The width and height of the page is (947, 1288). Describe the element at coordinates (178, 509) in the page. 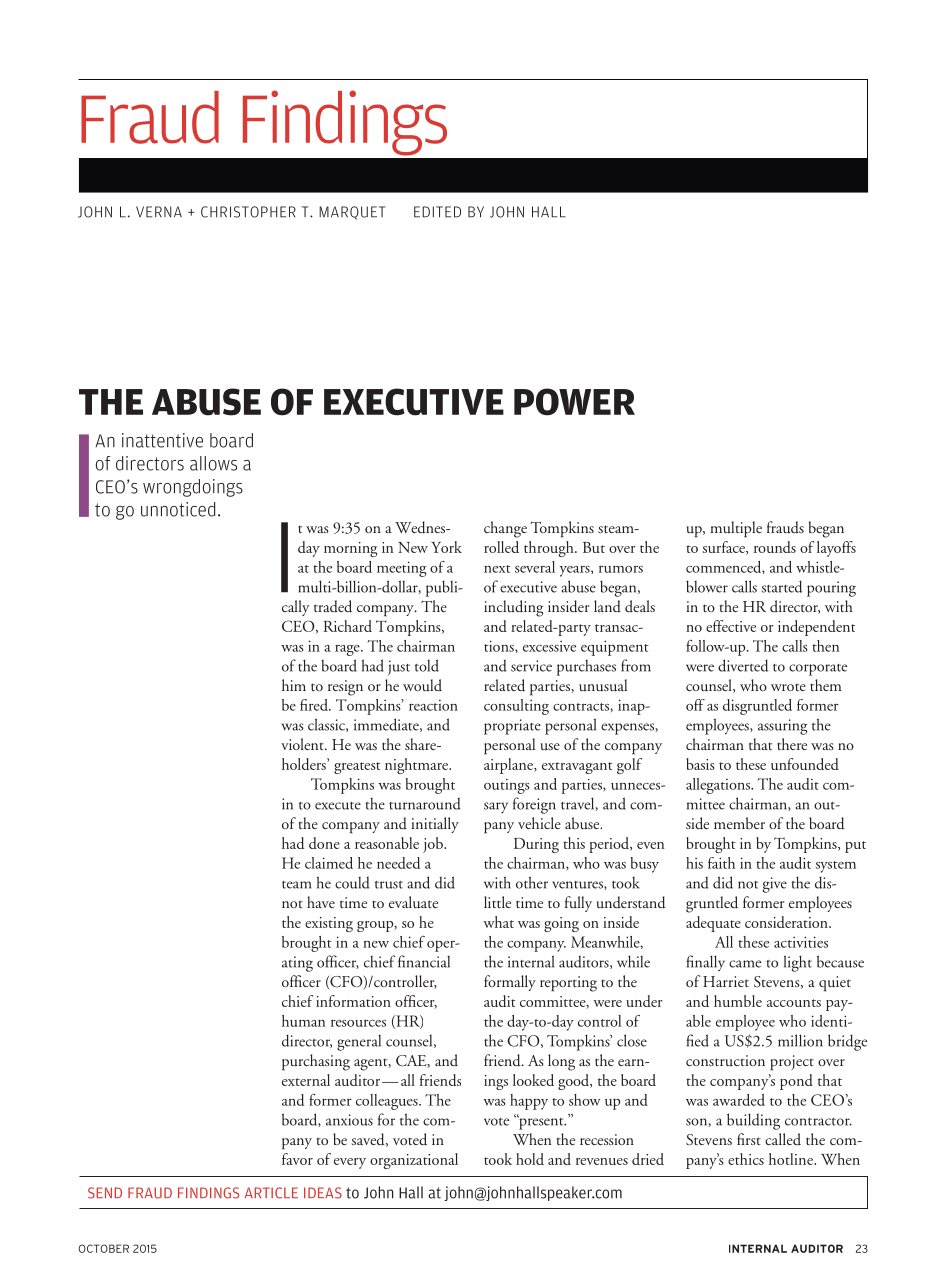

I see `unnoticed` at that location.
